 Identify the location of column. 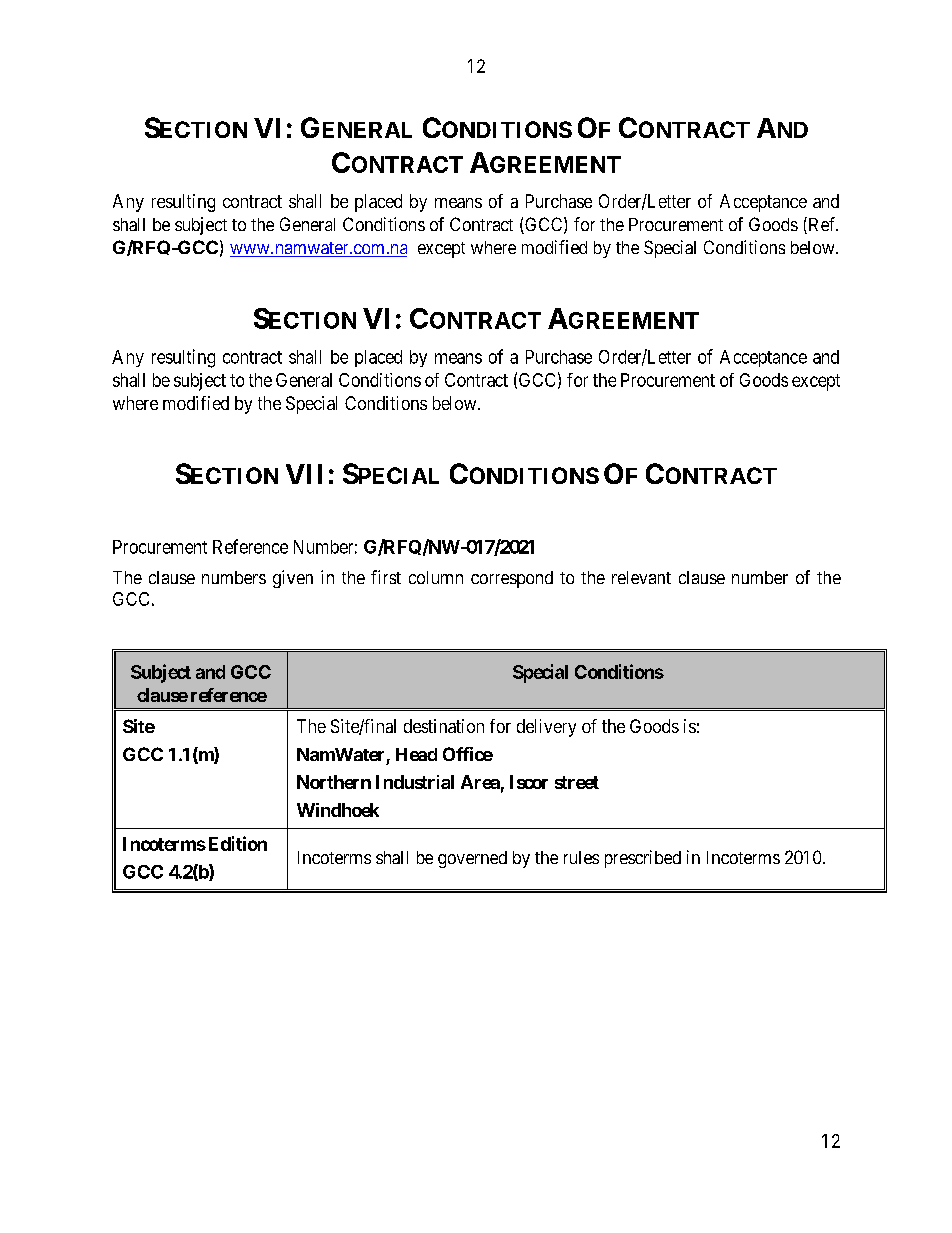
(436, 577).
